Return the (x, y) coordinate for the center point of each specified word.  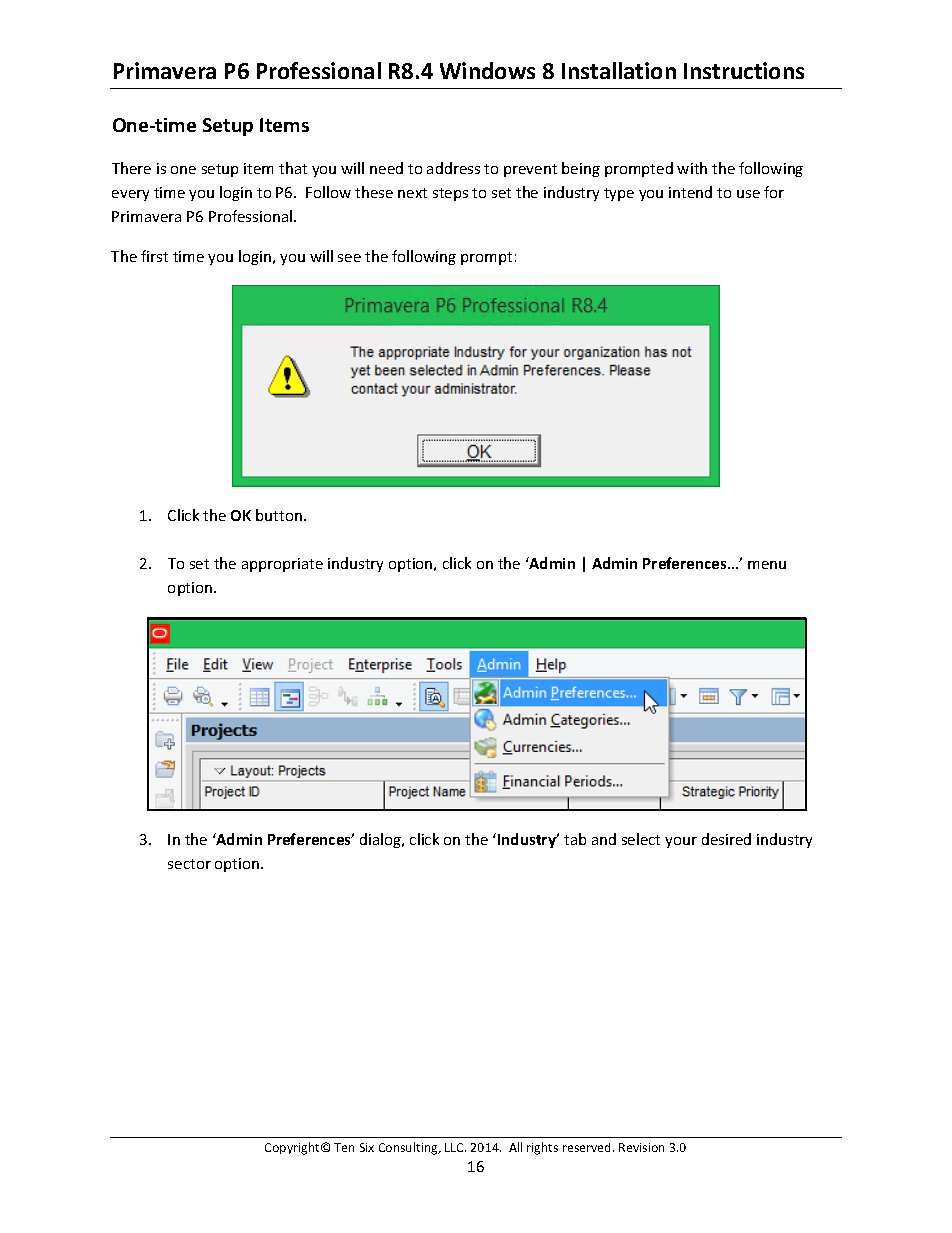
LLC (455, 1147)
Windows (487, 70)
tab (575, 839)
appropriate (282, 565)
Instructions (744, 70)
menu (767, 565)
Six (367, 1147)
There (131, 168)
